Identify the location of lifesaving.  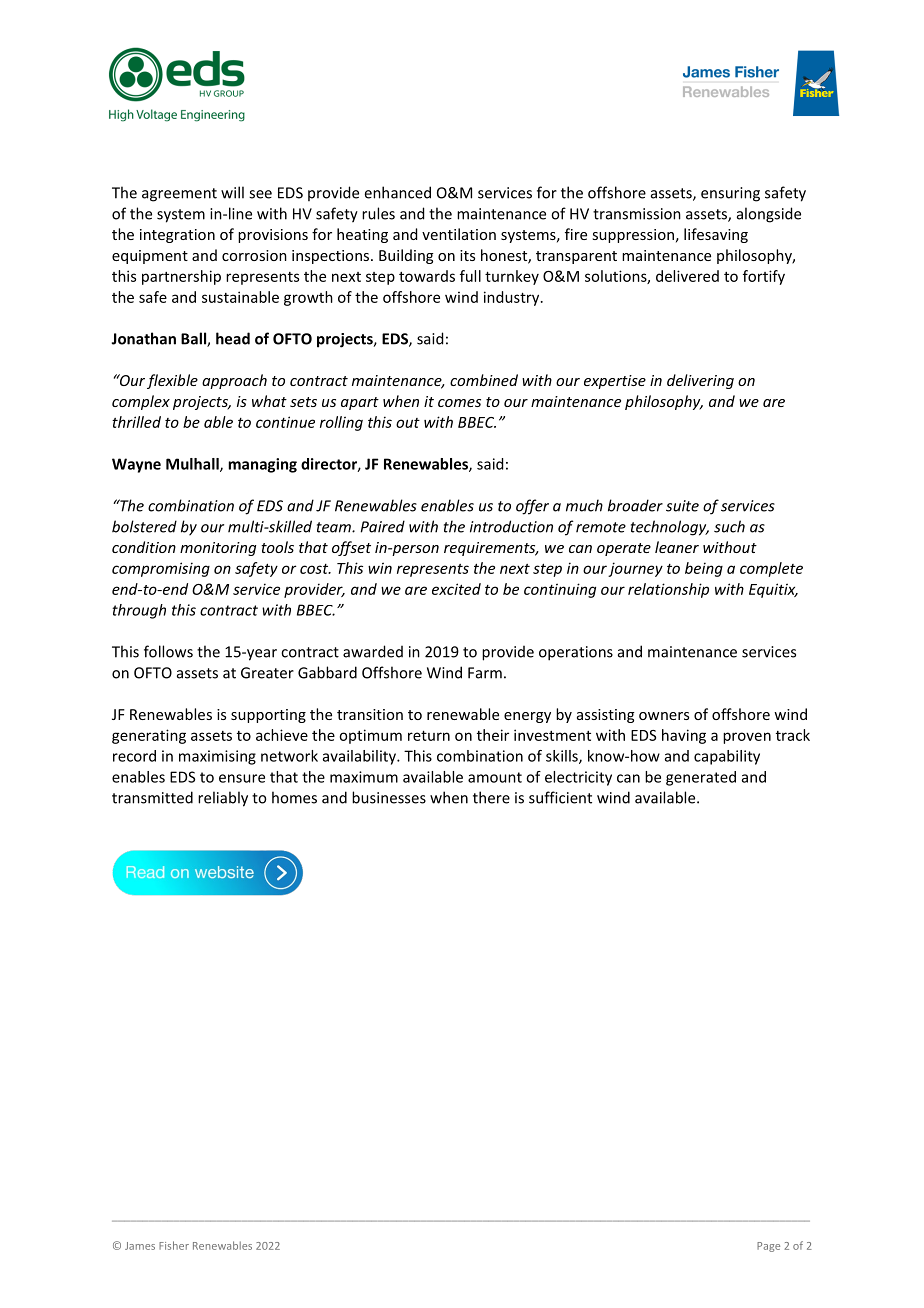
(716, 235).
